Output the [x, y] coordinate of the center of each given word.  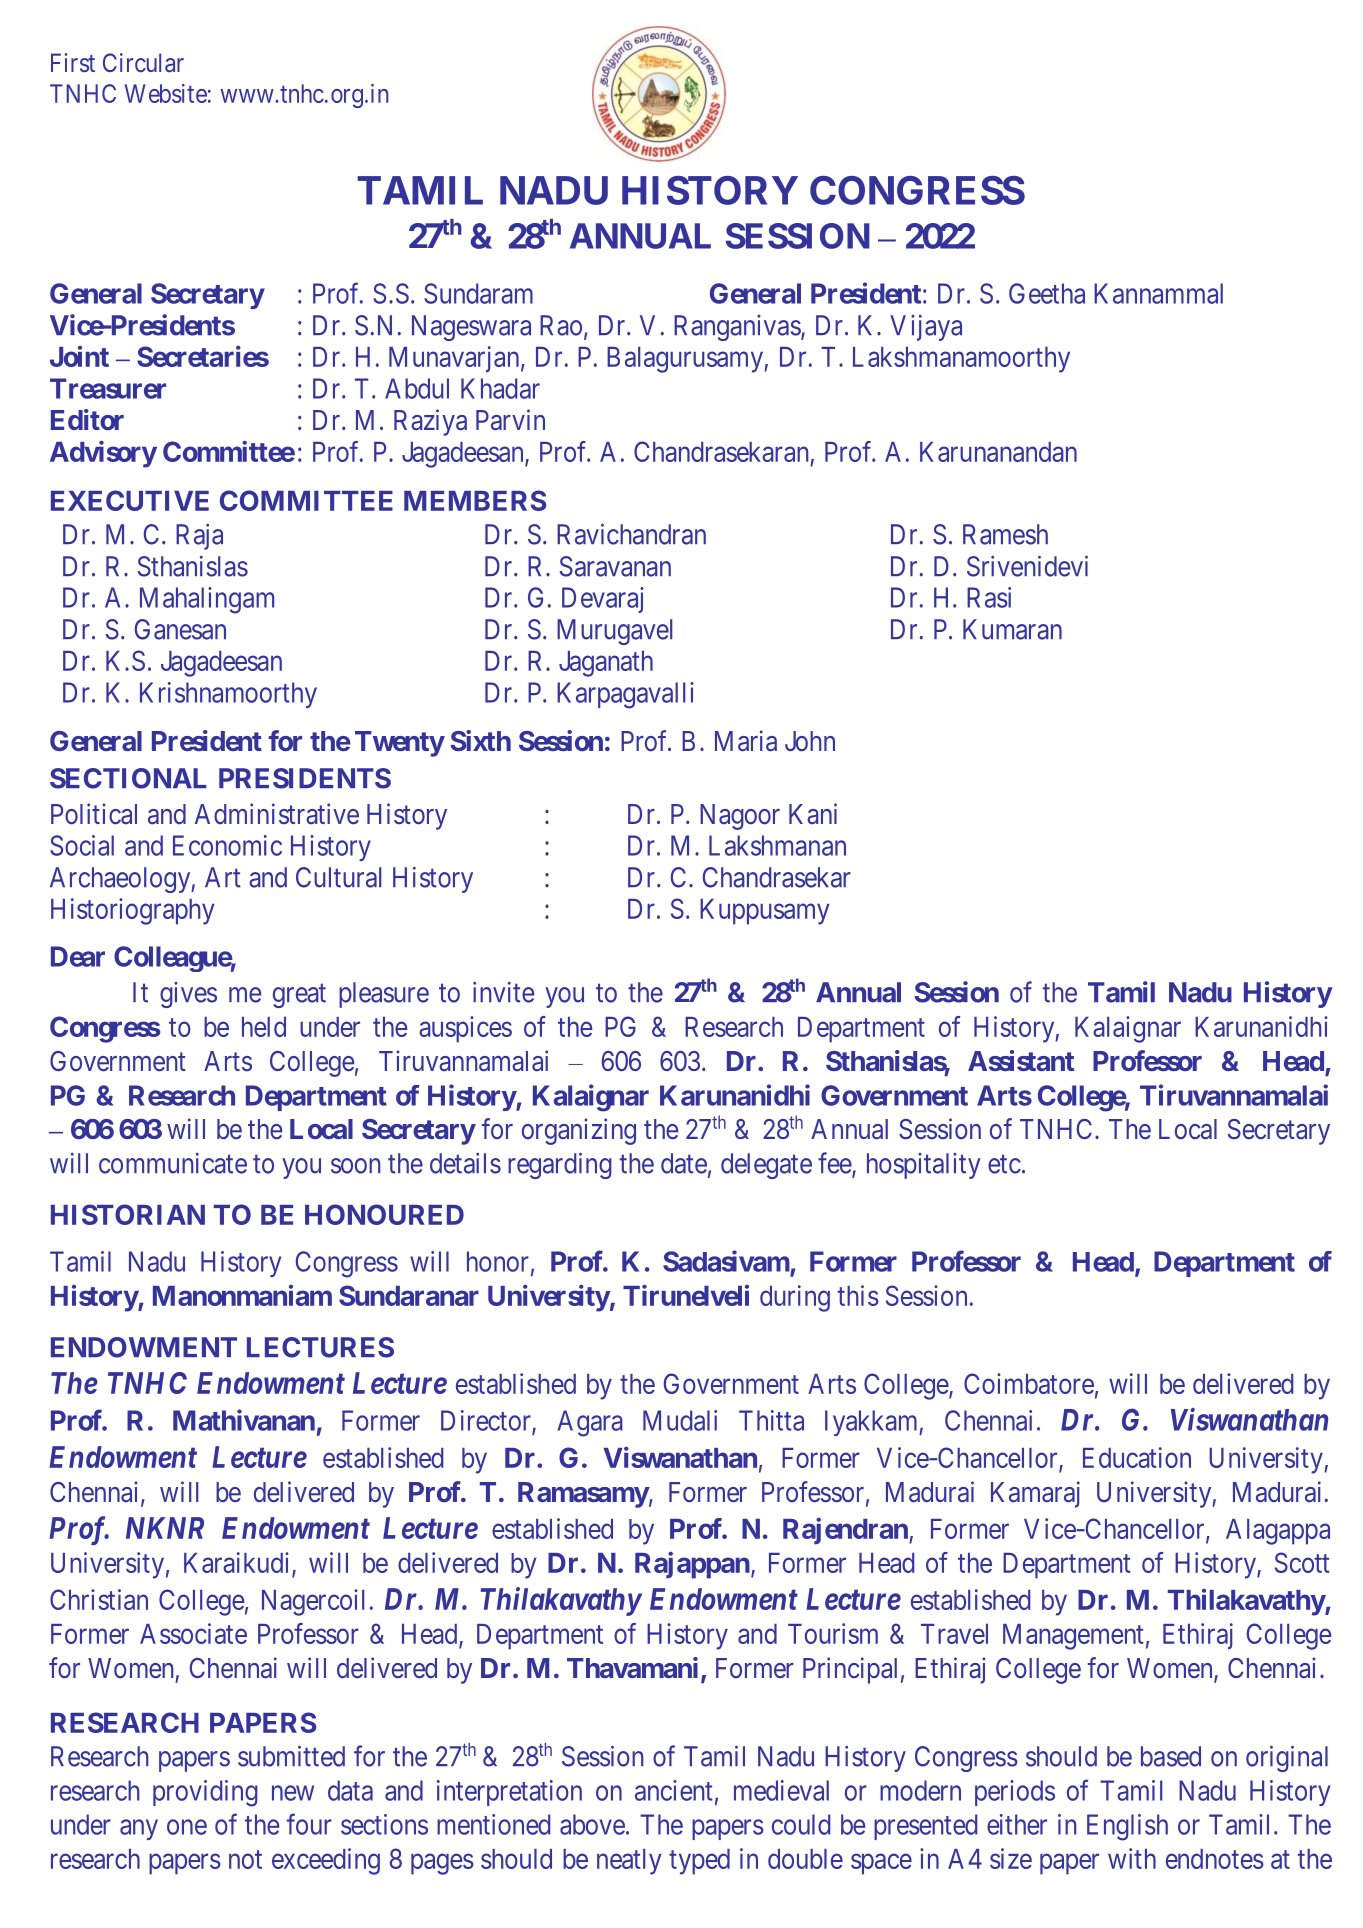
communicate [173, 1163]
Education [1137, 1457]
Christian [99, 1599]
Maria [746, 741]
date [684, 1163]
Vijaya [926, 328]
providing [205, 1793]
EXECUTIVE [130, 500]
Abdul [417, 388]
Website [166, 93]
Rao [561, 325]
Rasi [989, 597]
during [795, 1298]
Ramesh [1005, 534]
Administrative [277, 814]
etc [1004, 1164]
